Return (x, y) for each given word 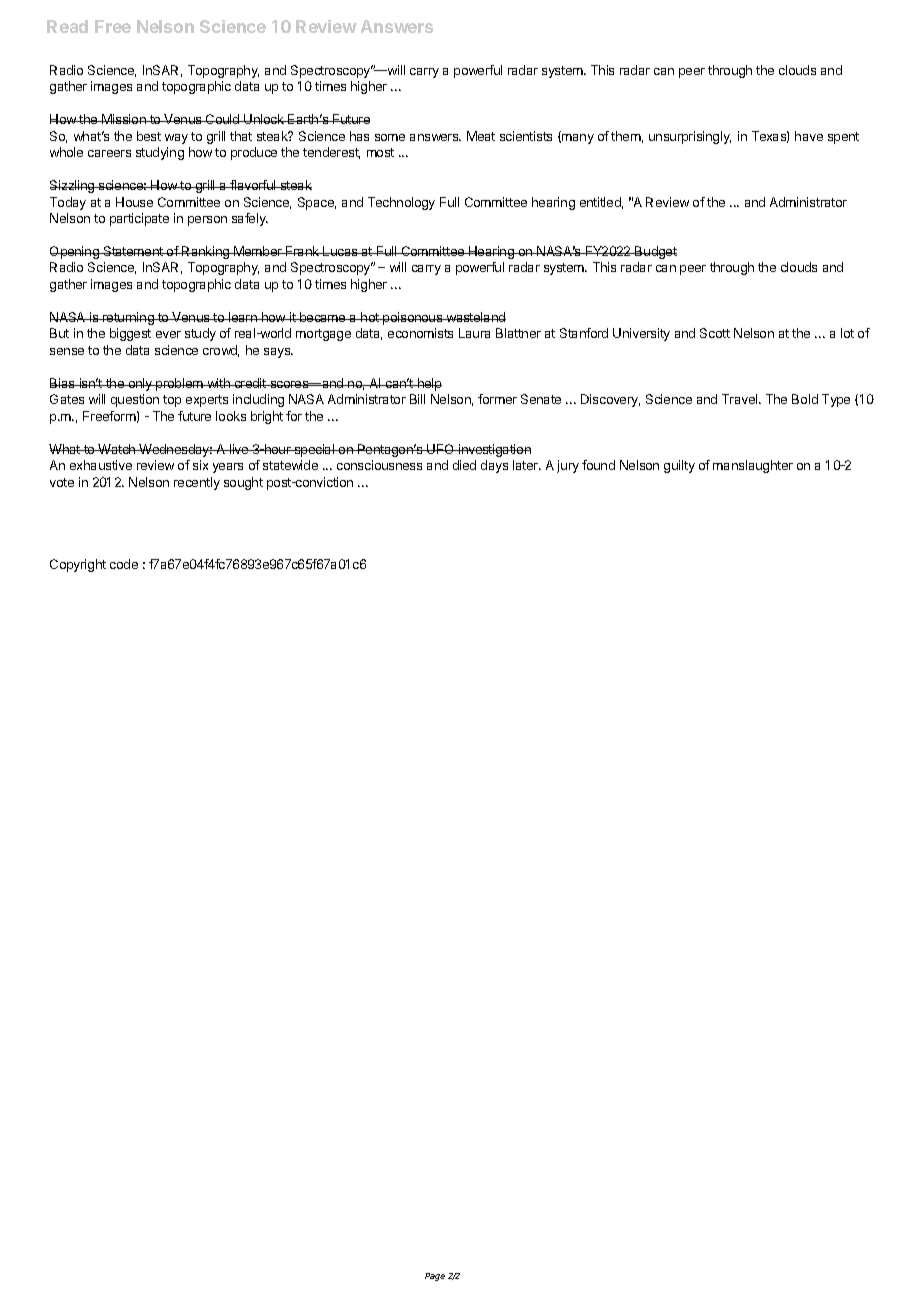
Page (435, 1277)
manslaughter (753, 466)
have (809, 136)
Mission (124, 119)
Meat (481, 136)
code (124, 564)
